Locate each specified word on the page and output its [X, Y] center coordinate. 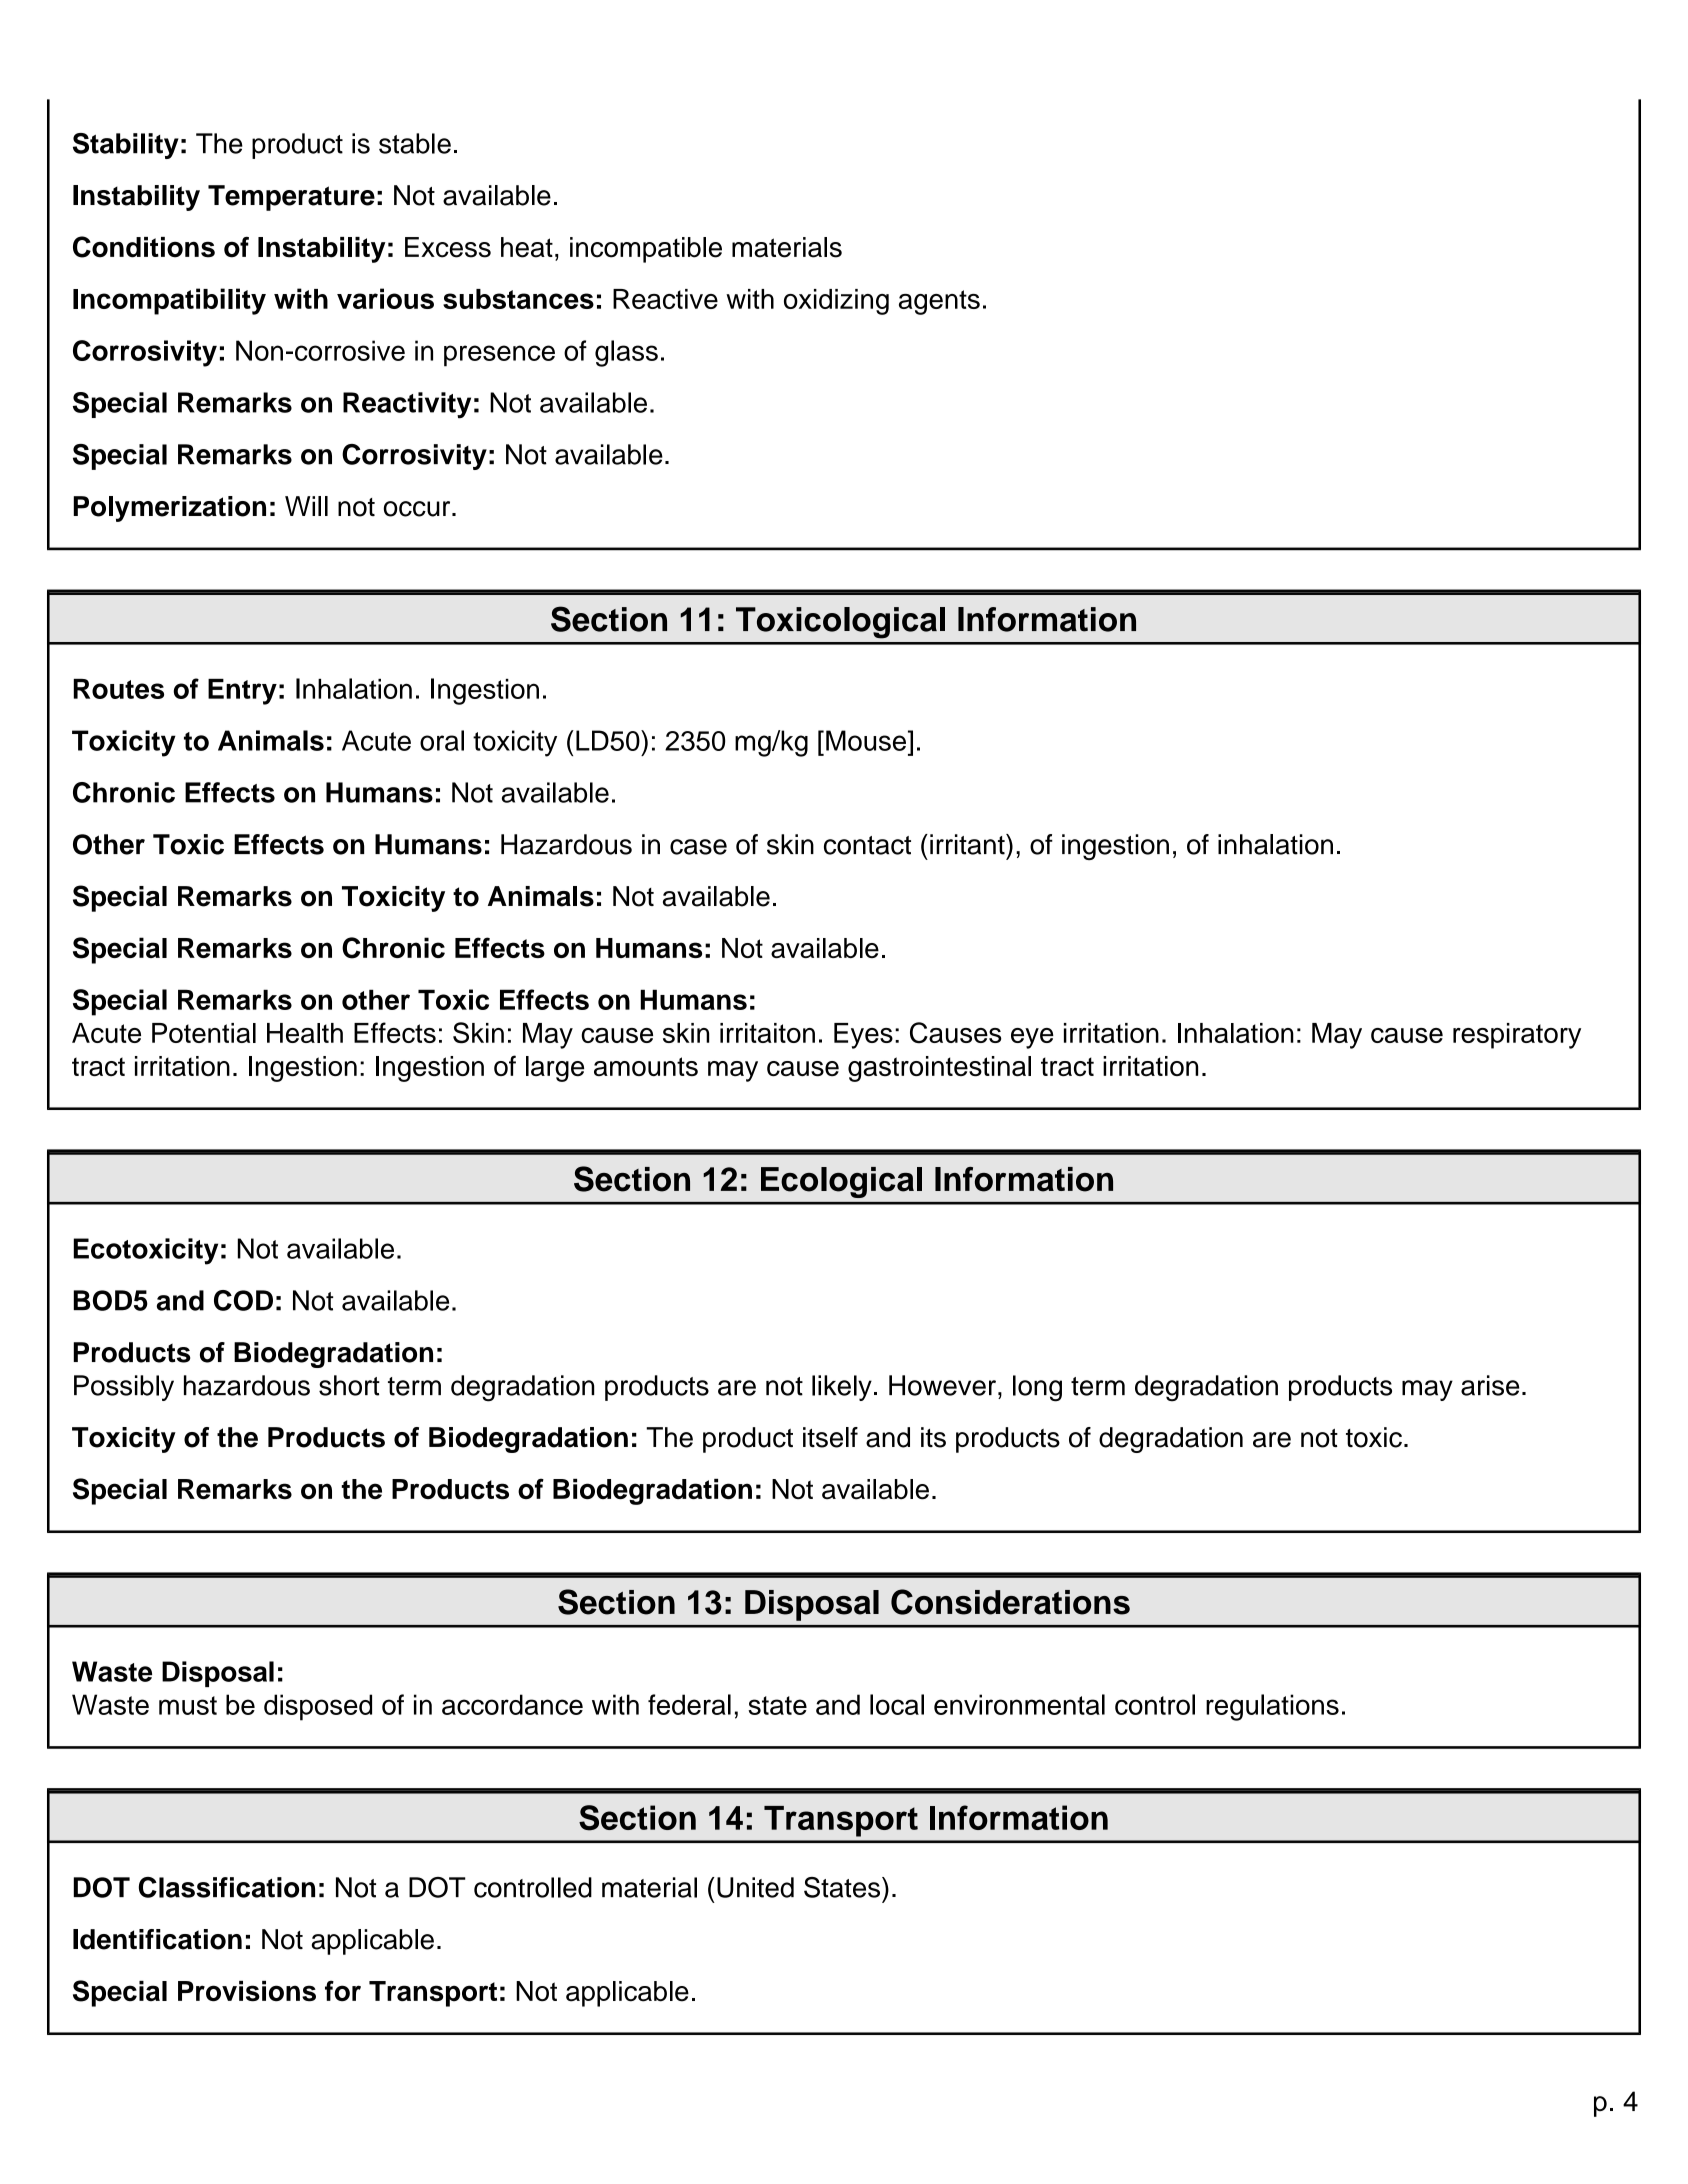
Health [305, 1033]
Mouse [866, 740]
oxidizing [836, 302]
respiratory [1517, 1036]
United [755, 1887]
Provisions [247, 1991]
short [349, 1385]
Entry [242, 692]
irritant [968, 844]
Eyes [863, 1036]
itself [830, 1437]
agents [939, 302]
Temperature [291, 198]
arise [1490, 1385]
